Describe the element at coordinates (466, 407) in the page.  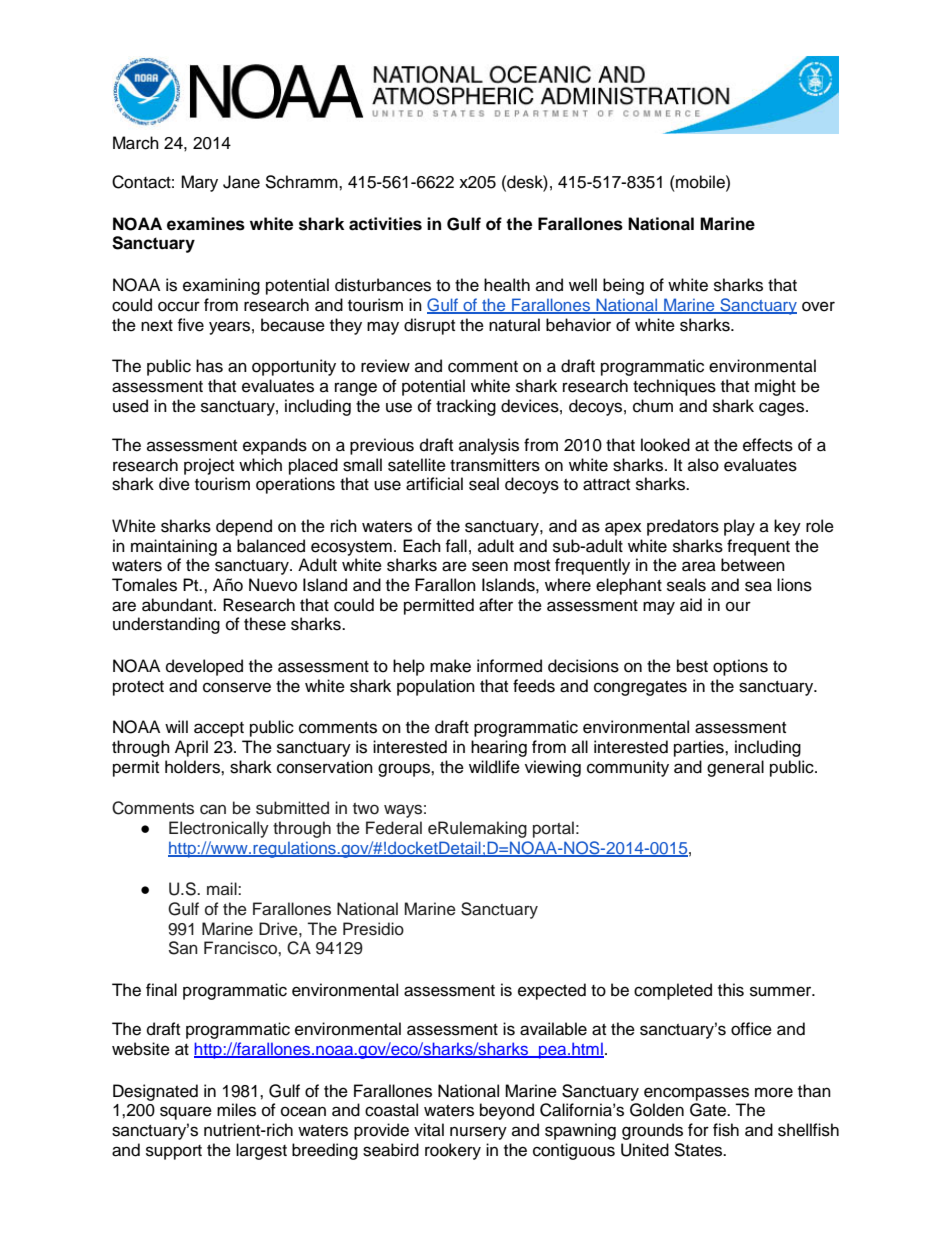
I see `tracking` at that location.
